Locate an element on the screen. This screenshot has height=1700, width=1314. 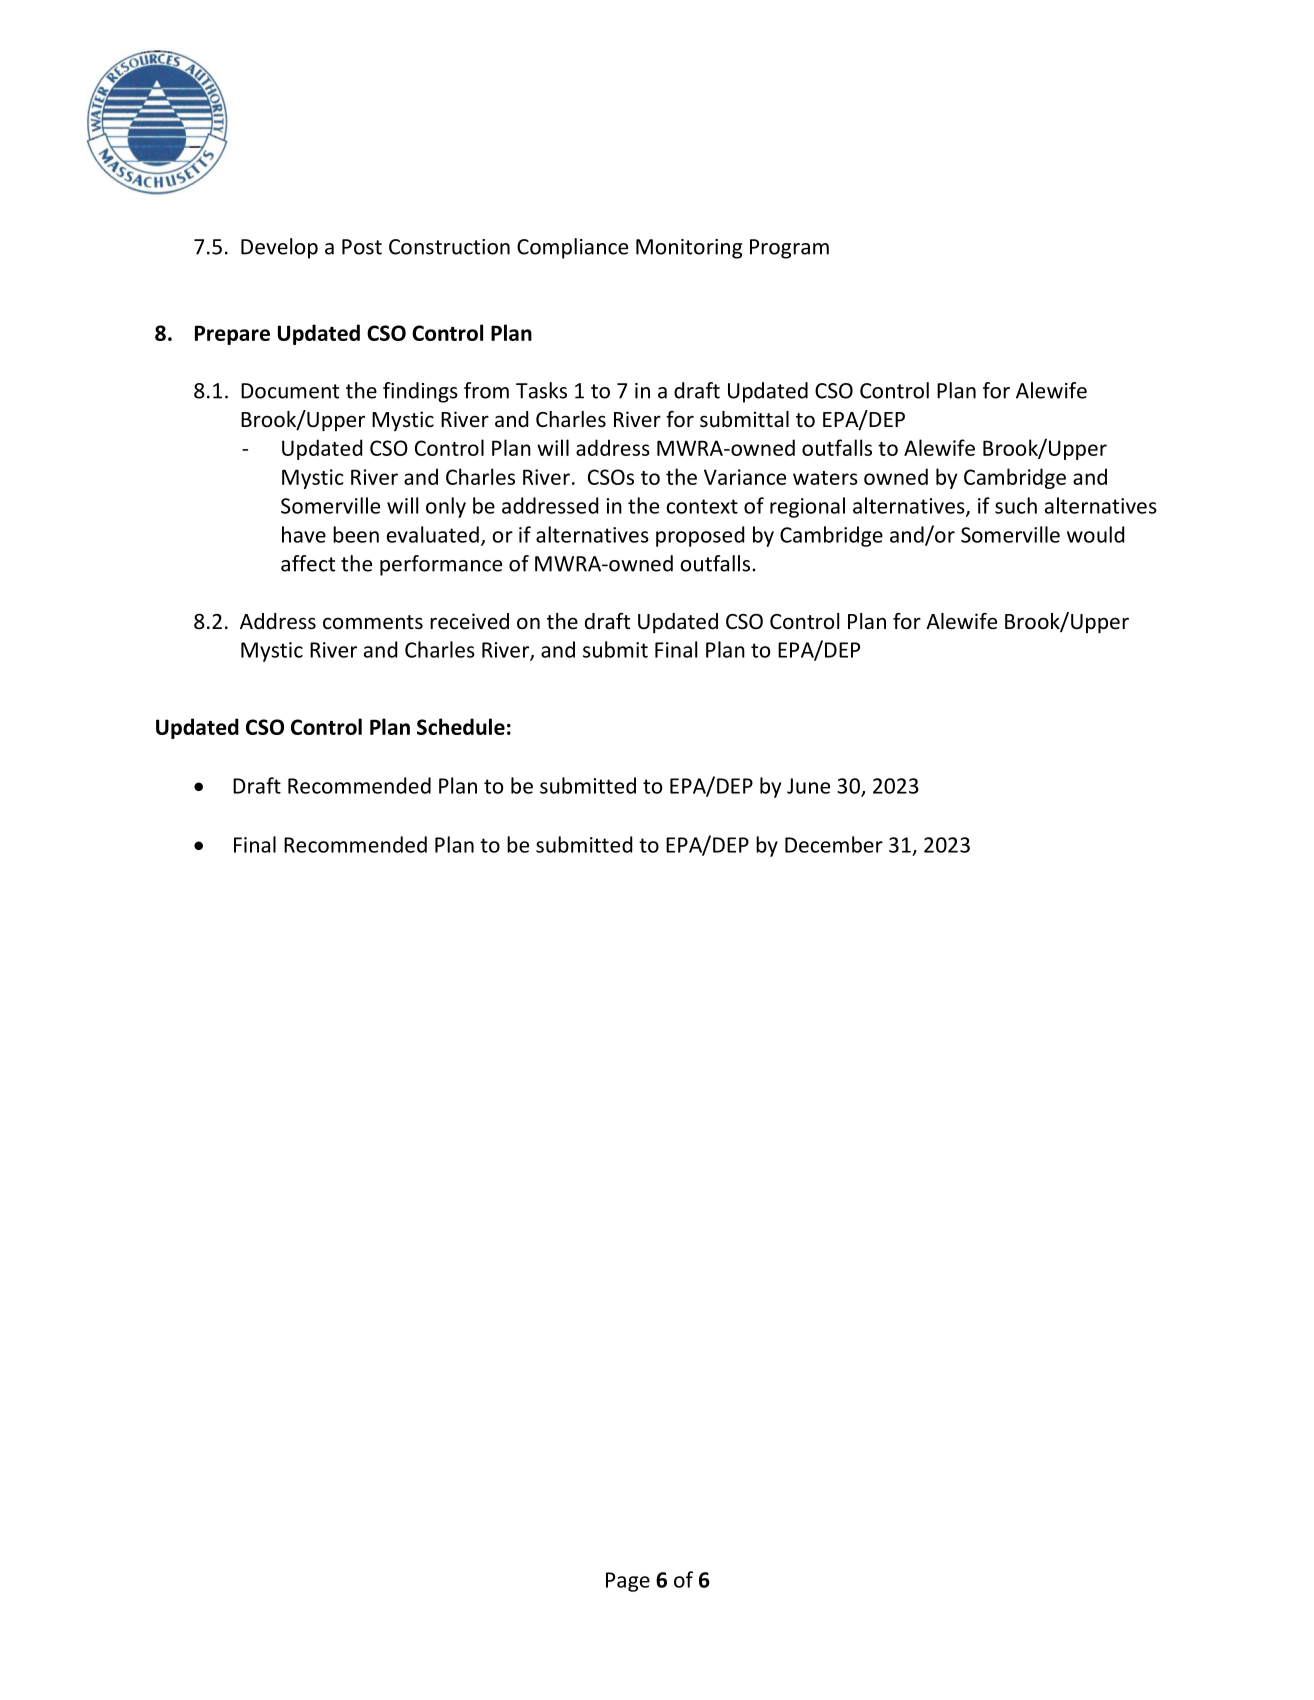
December is located at coordinates (834, 844).
